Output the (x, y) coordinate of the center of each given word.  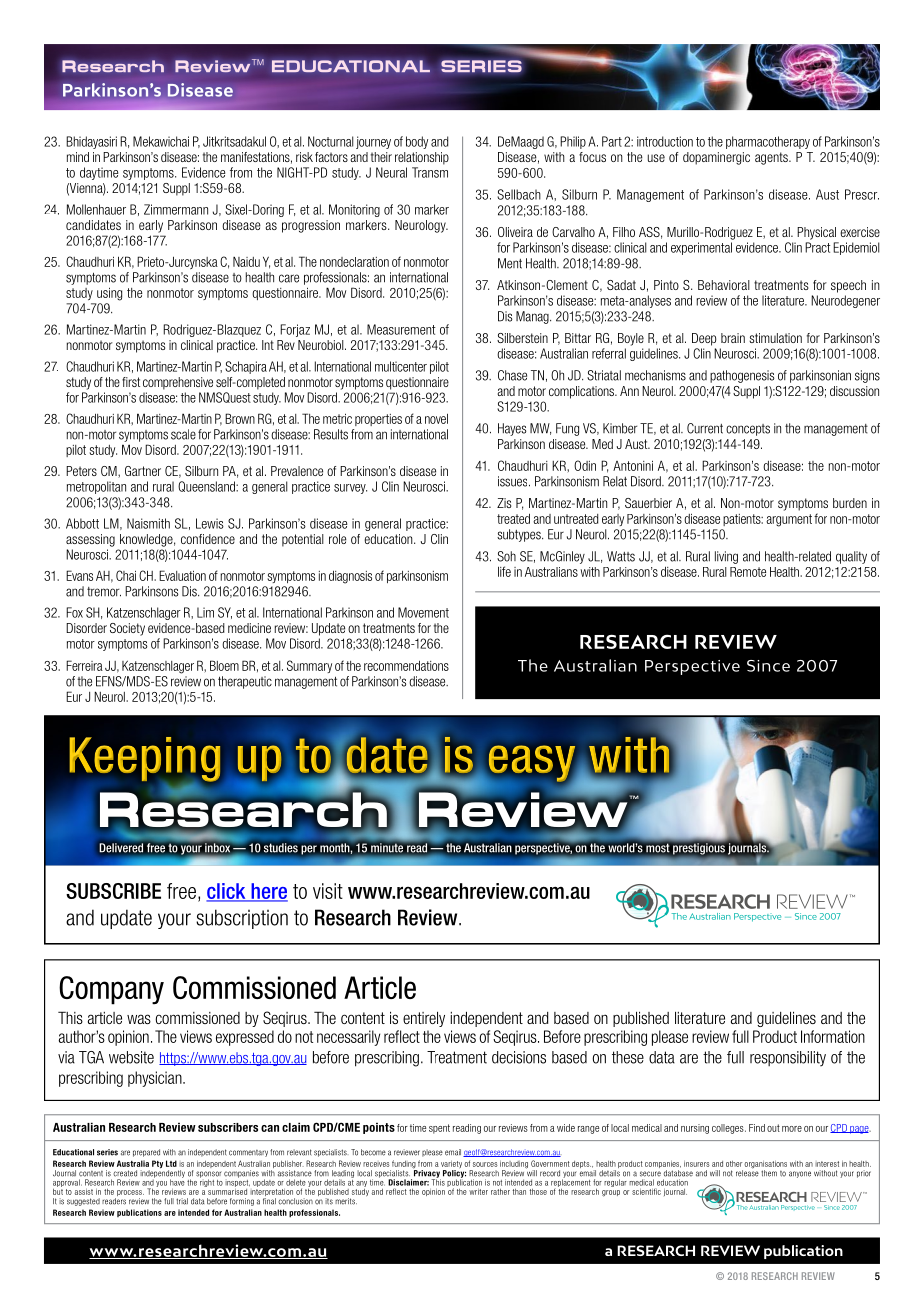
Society (127, 629)
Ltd (171, 1163)
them (769, 1173)
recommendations (406, 665)
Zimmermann (176, 209)
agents (772, 158)
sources (485, 1164)
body (417, 142)
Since (768, 666)
